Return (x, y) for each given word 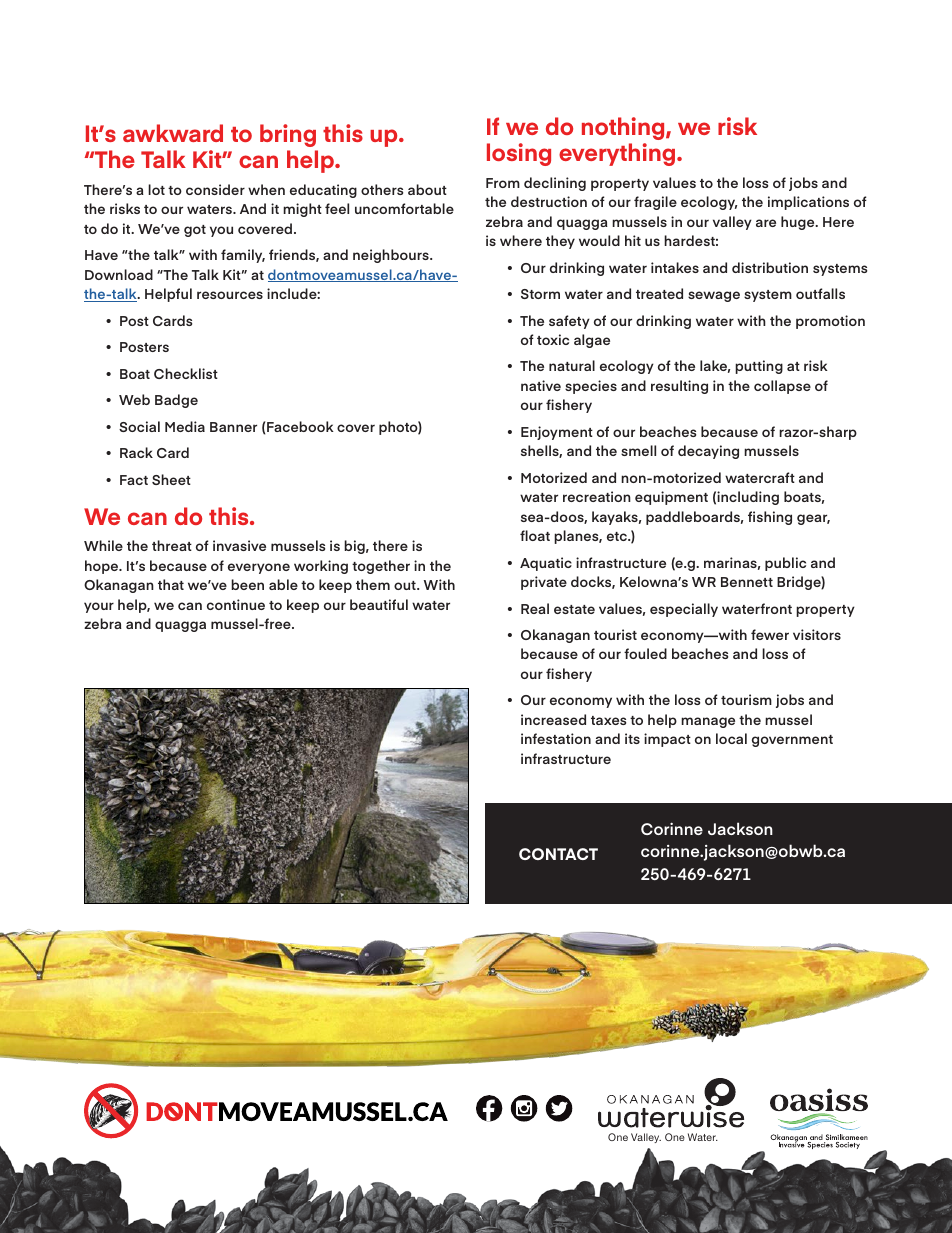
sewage (714, 296)
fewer (770, 634)
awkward (173, 133)
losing (519, 154)
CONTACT (558, 854)
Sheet (171, 479)
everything (618, 154)
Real (535, 608)
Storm (540, 294)
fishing (770, 518)
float (535, 535)
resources (230, 295)
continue (236, 604)
